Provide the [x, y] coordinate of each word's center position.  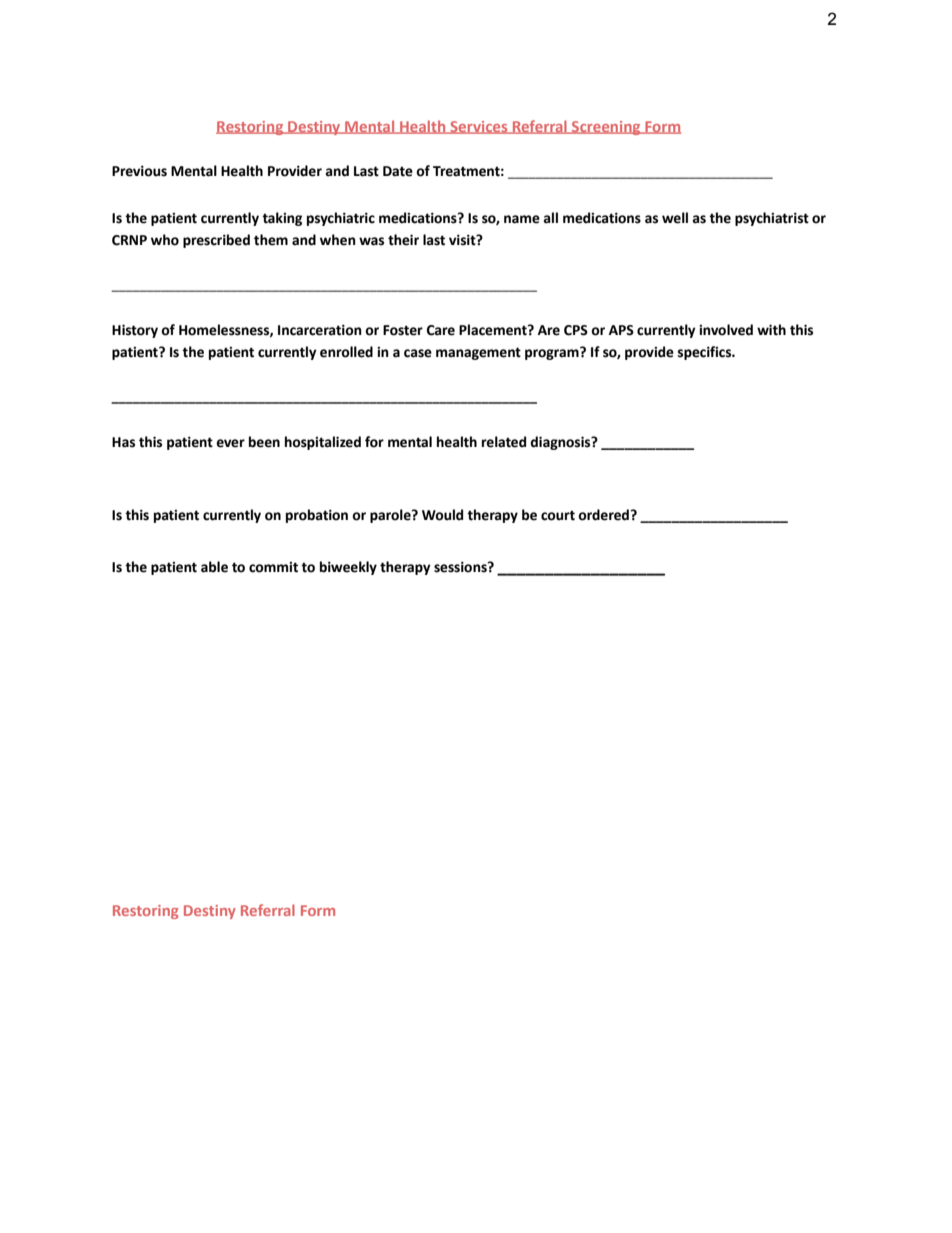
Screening [606, 128]
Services [479, 127]
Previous [139, 171]
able [214, 567]
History [135, 331]
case [418, 353]
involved [726, 330]
